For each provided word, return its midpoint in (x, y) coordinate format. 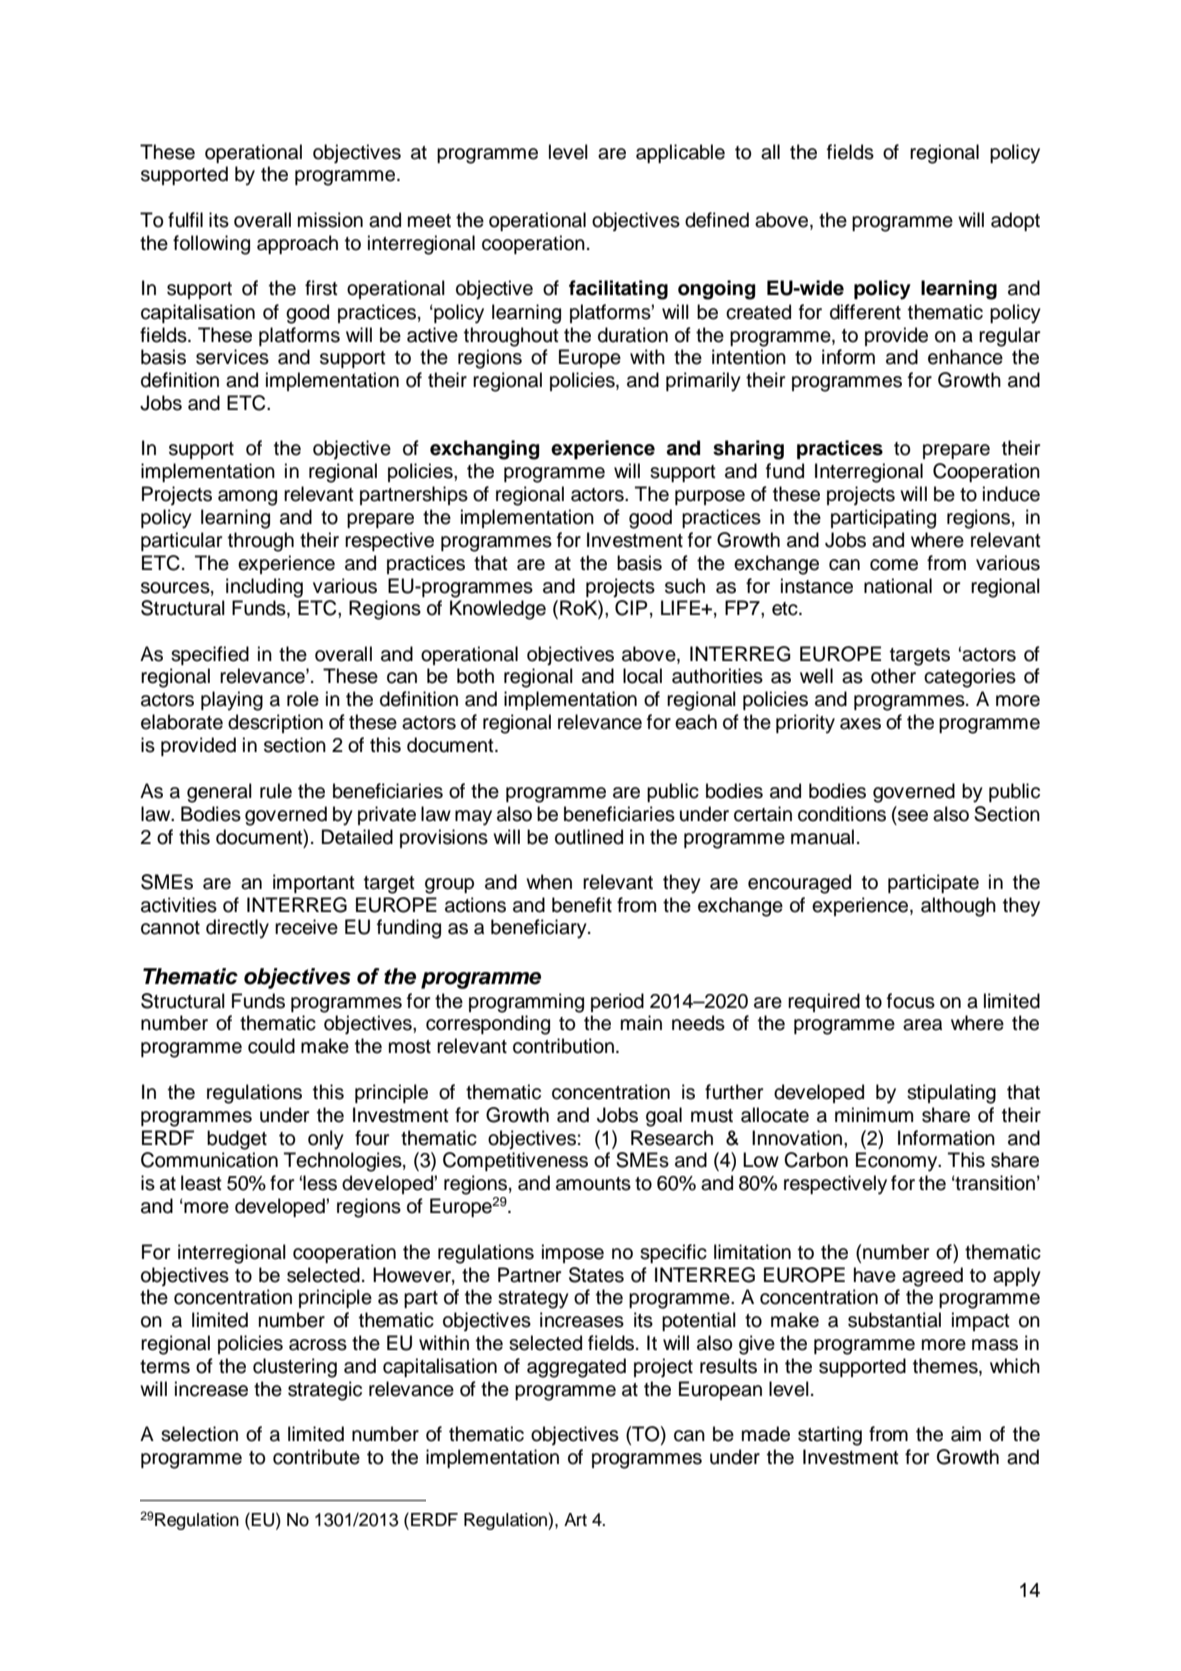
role (303, 699)
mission (330, 220)
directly (237, 929)
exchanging (484, 450)
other (893, 676)
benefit (582, 905)
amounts (593, 1184)
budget (237, 1140)
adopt (1015, 221)
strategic (325, 1391)
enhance (965, 357)
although (958, 907)
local (642, 676)
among (247, 498)
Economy (898, 1162)
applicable (680, 153)
